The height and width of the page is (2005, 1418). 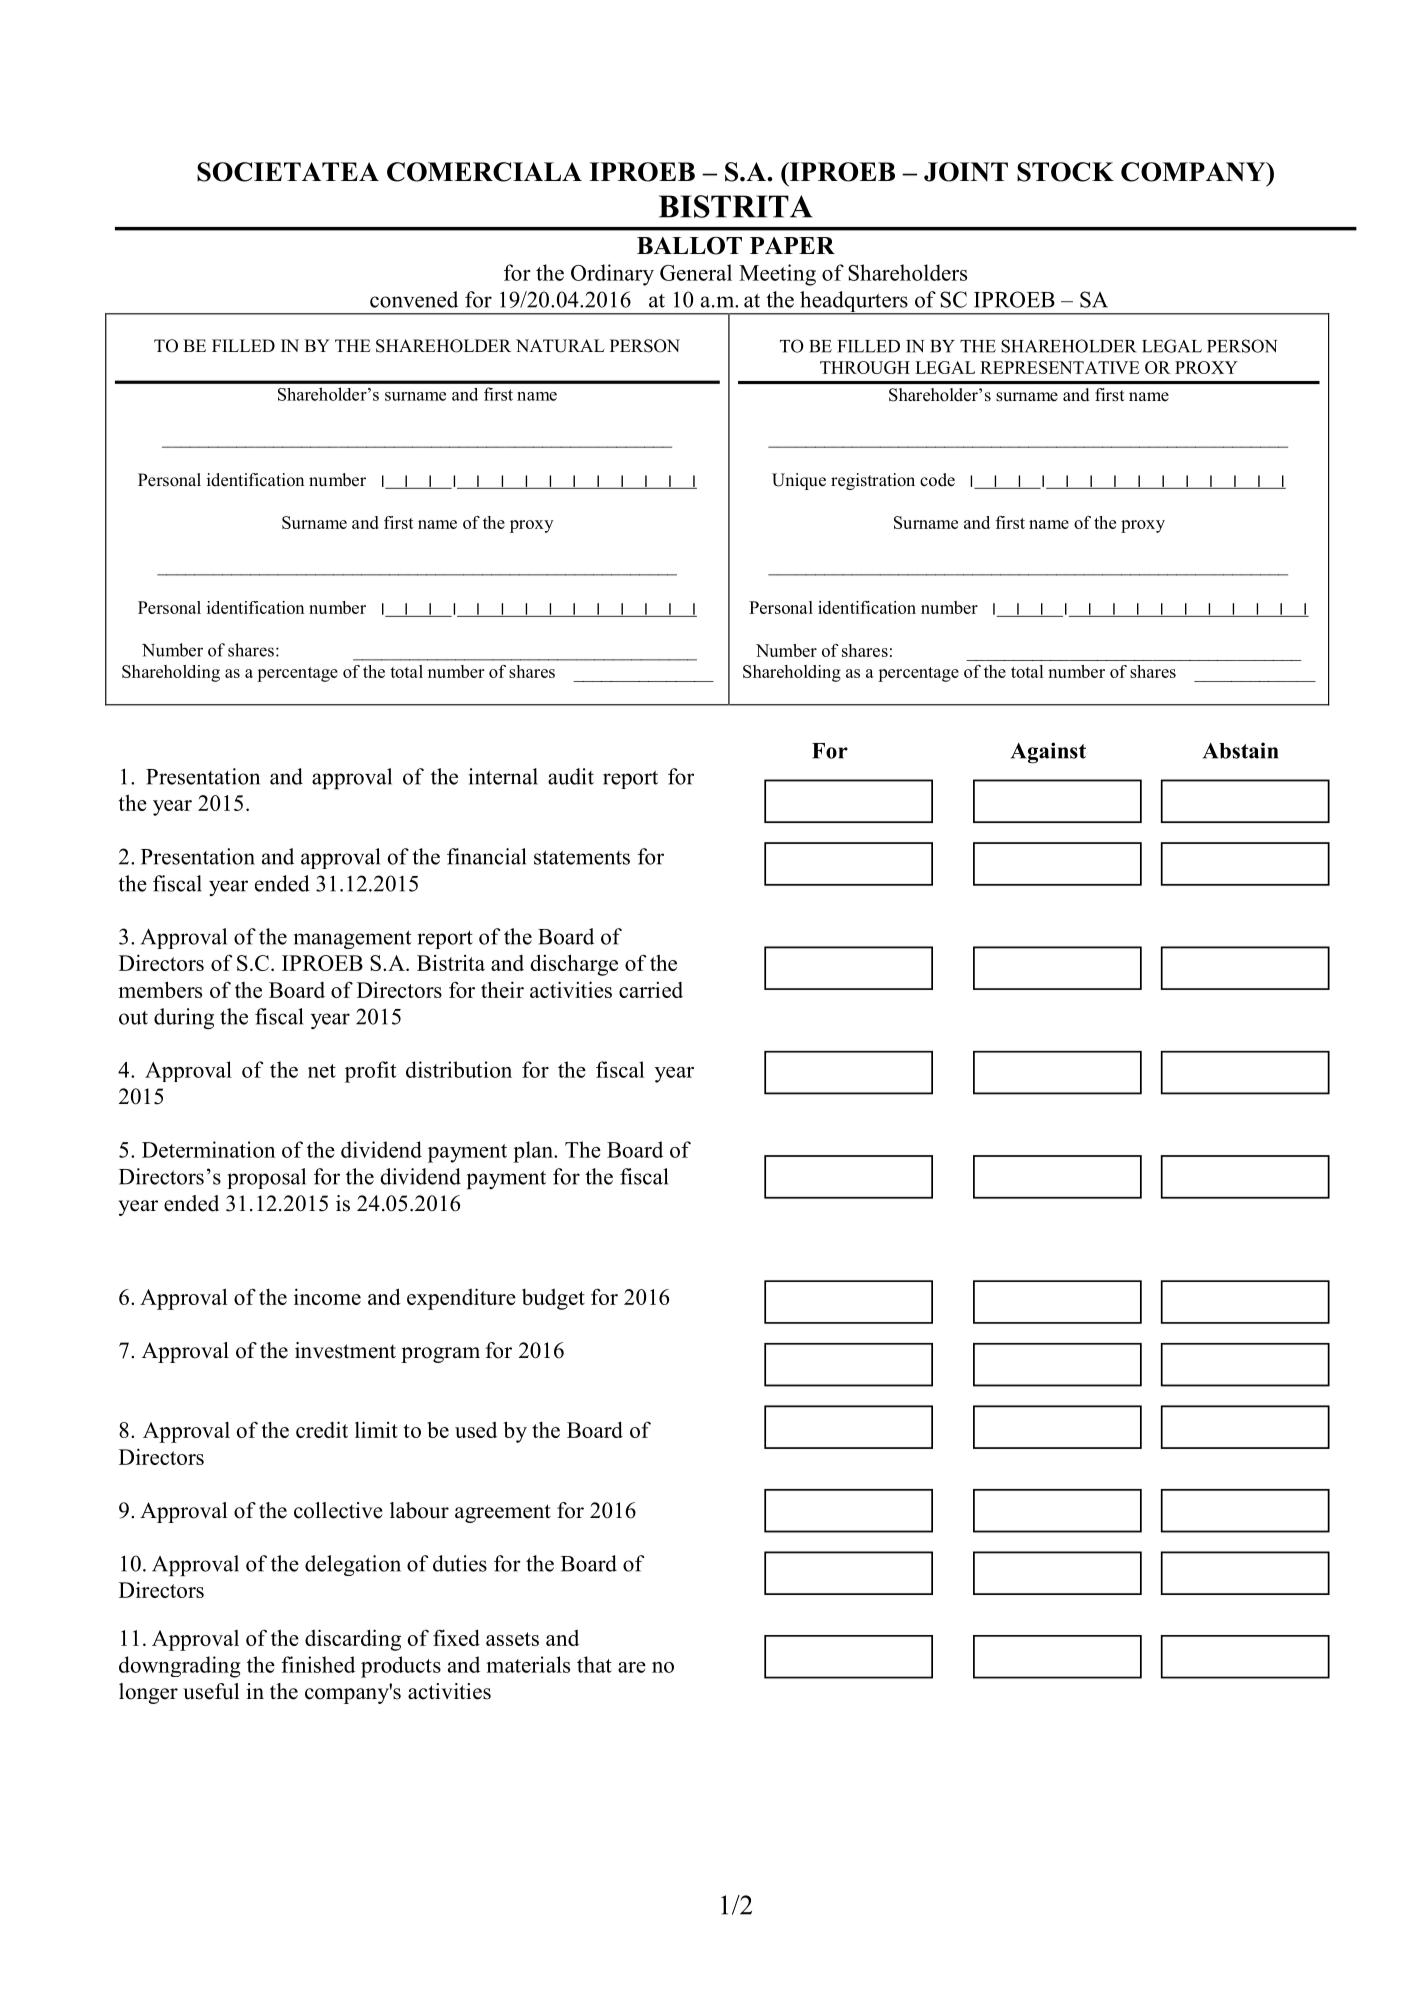 What do you see at coordinates (1048, 753) in the page?
I see `Against` at bounding box center [1048, 753].
